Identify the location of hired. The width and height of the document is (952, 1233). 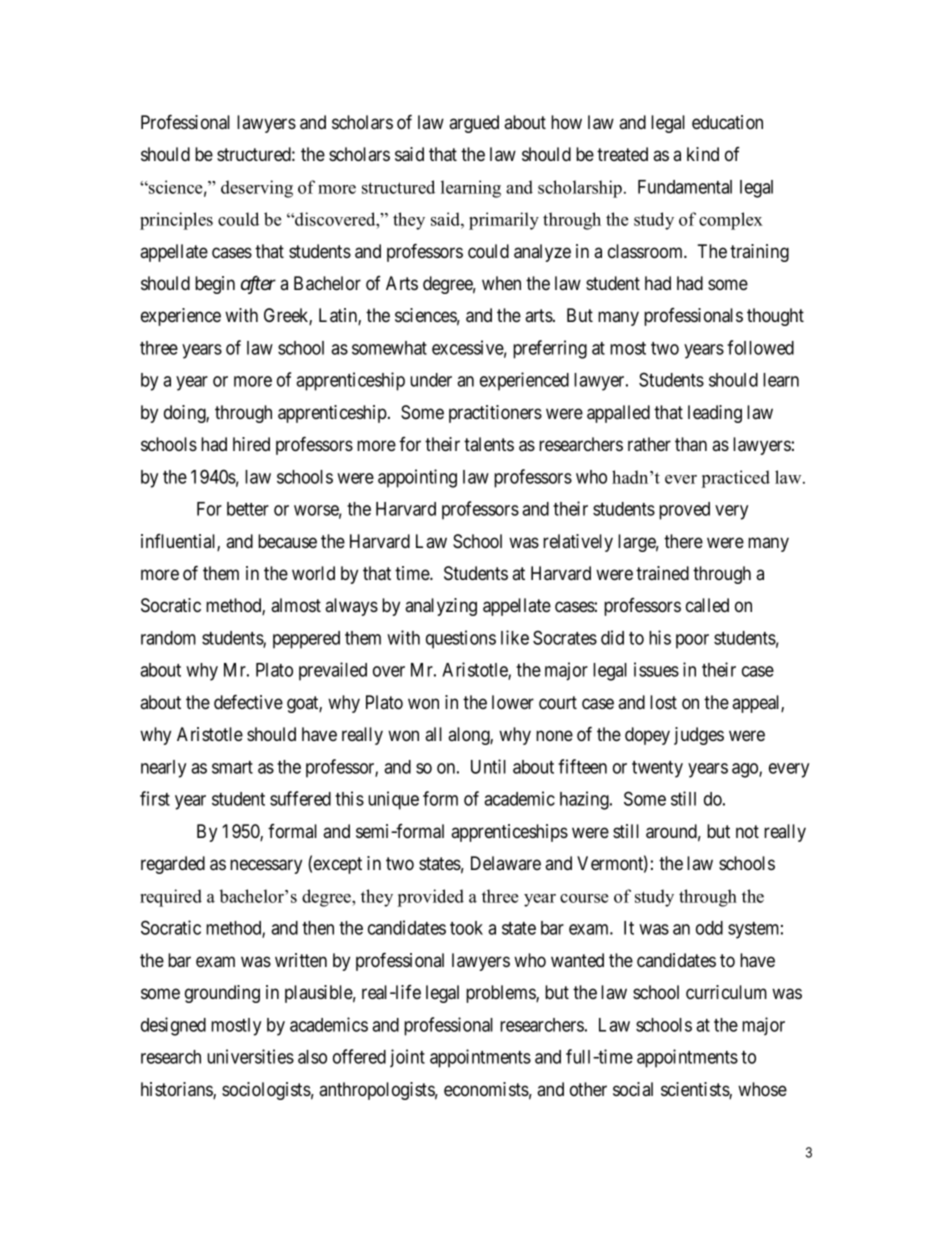
(251, 444).
